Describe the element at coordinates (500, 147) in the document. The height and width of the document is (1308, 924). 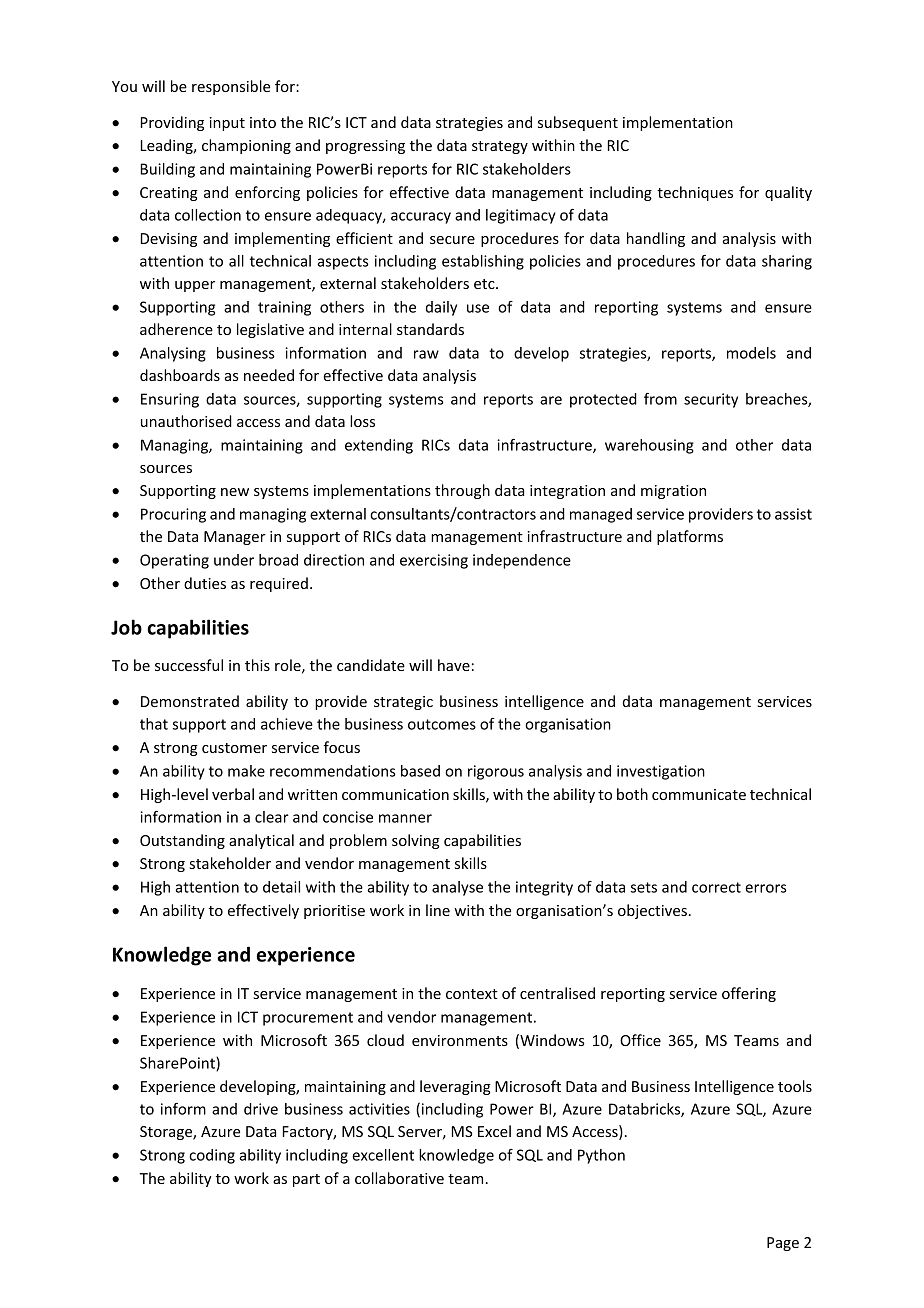
I see `strategy` at that location.
